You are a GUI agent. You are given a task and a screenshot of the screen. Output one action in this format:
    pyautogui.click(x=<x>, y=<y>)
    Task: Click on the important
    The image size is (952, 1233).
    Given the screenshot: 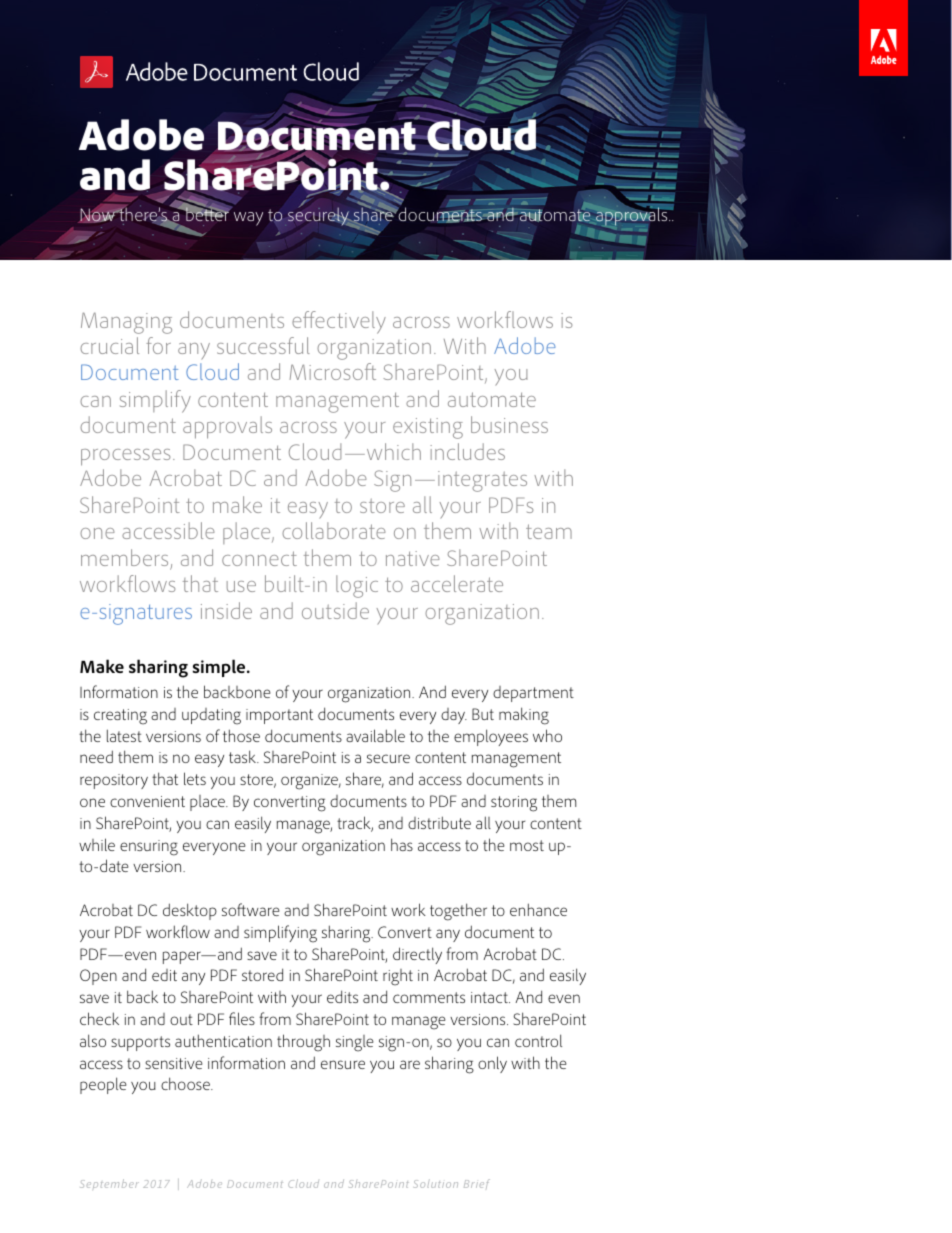 What is the action you would take?
    pyautogui.click(x=279, y=716)
